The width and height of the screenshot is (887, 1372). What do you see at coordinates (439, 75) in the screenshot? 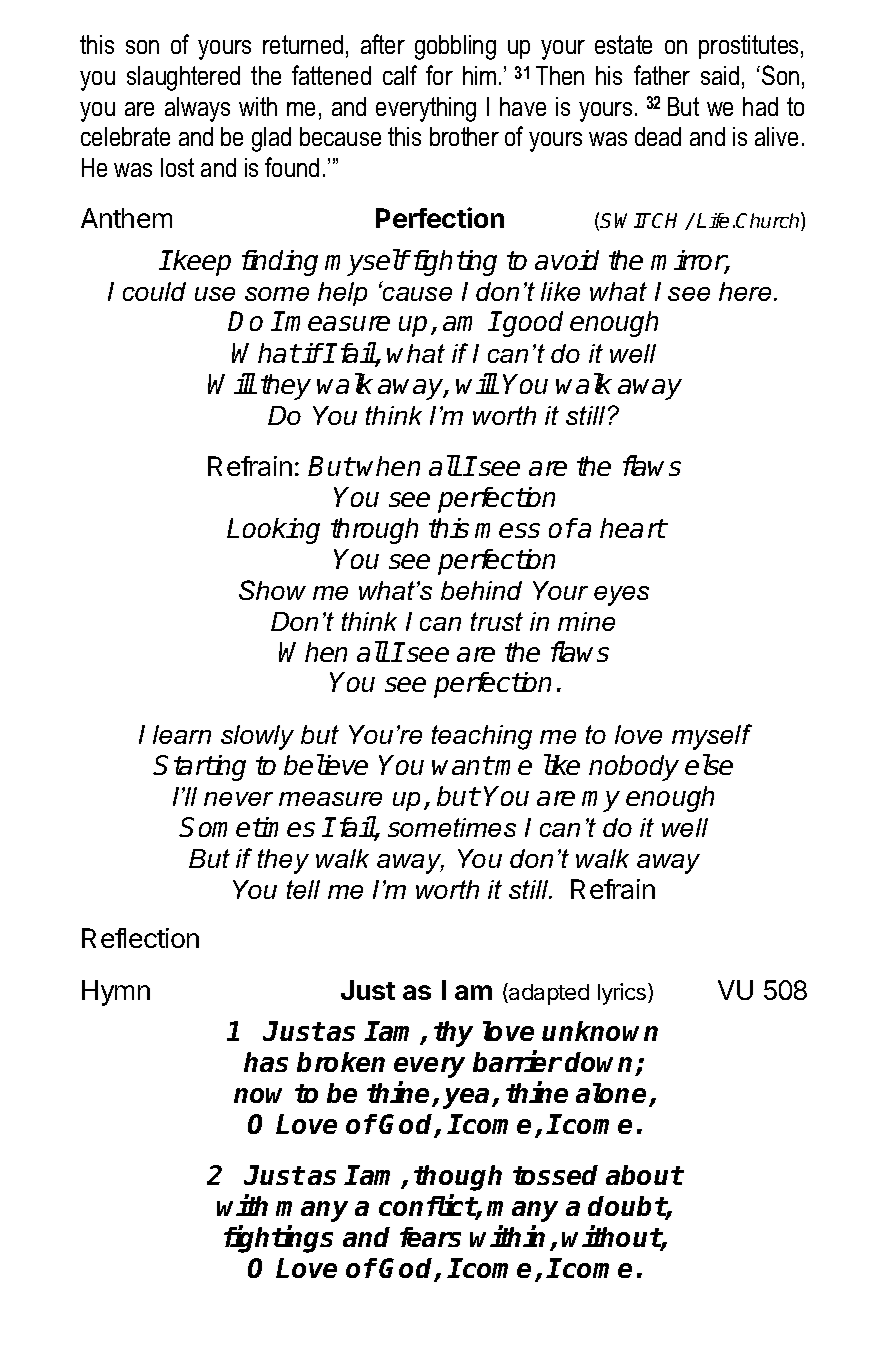
I see `for` at bounding box center [439, 75].
